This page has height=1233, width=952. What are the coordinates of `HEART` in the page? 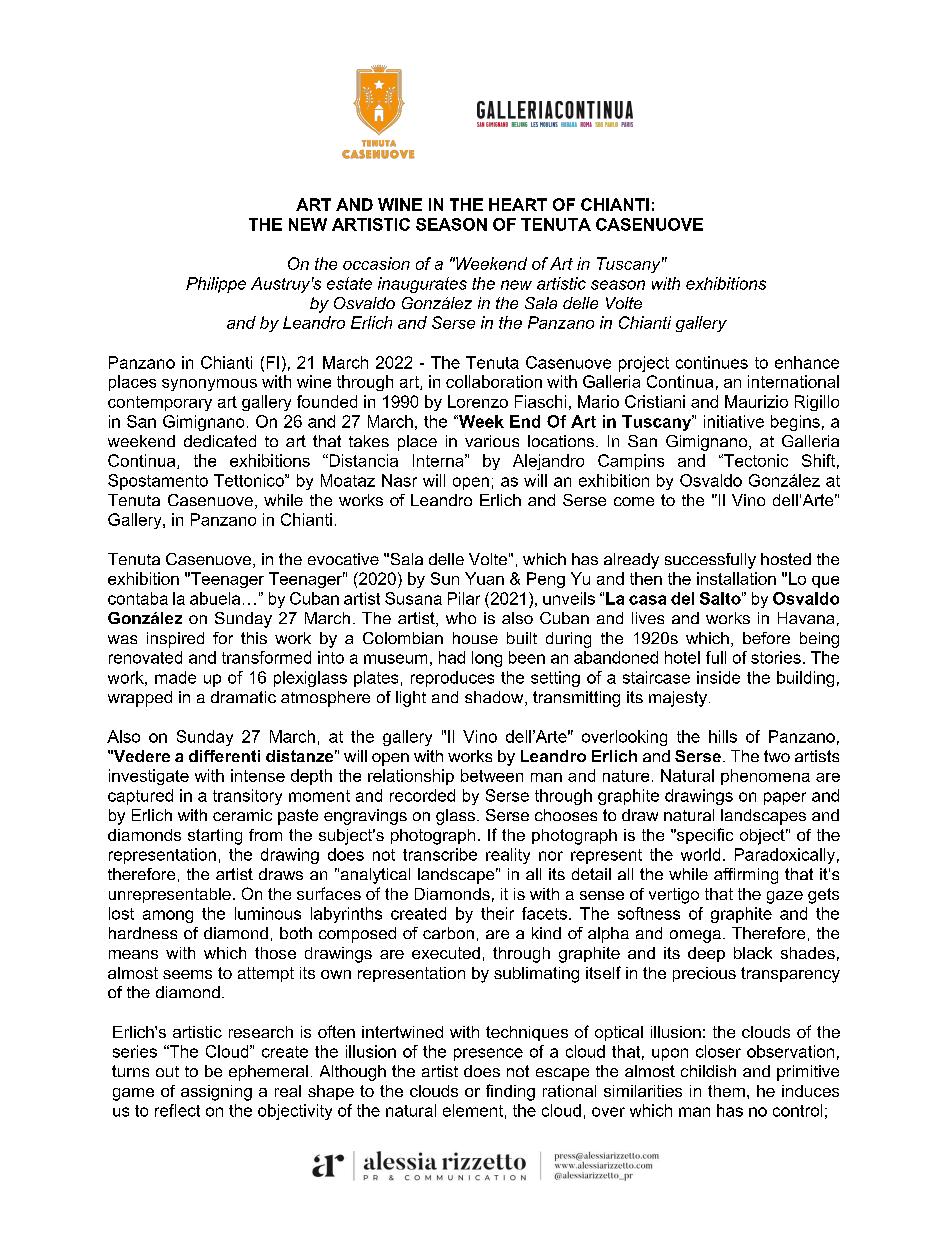 It's located at (518, 204).
